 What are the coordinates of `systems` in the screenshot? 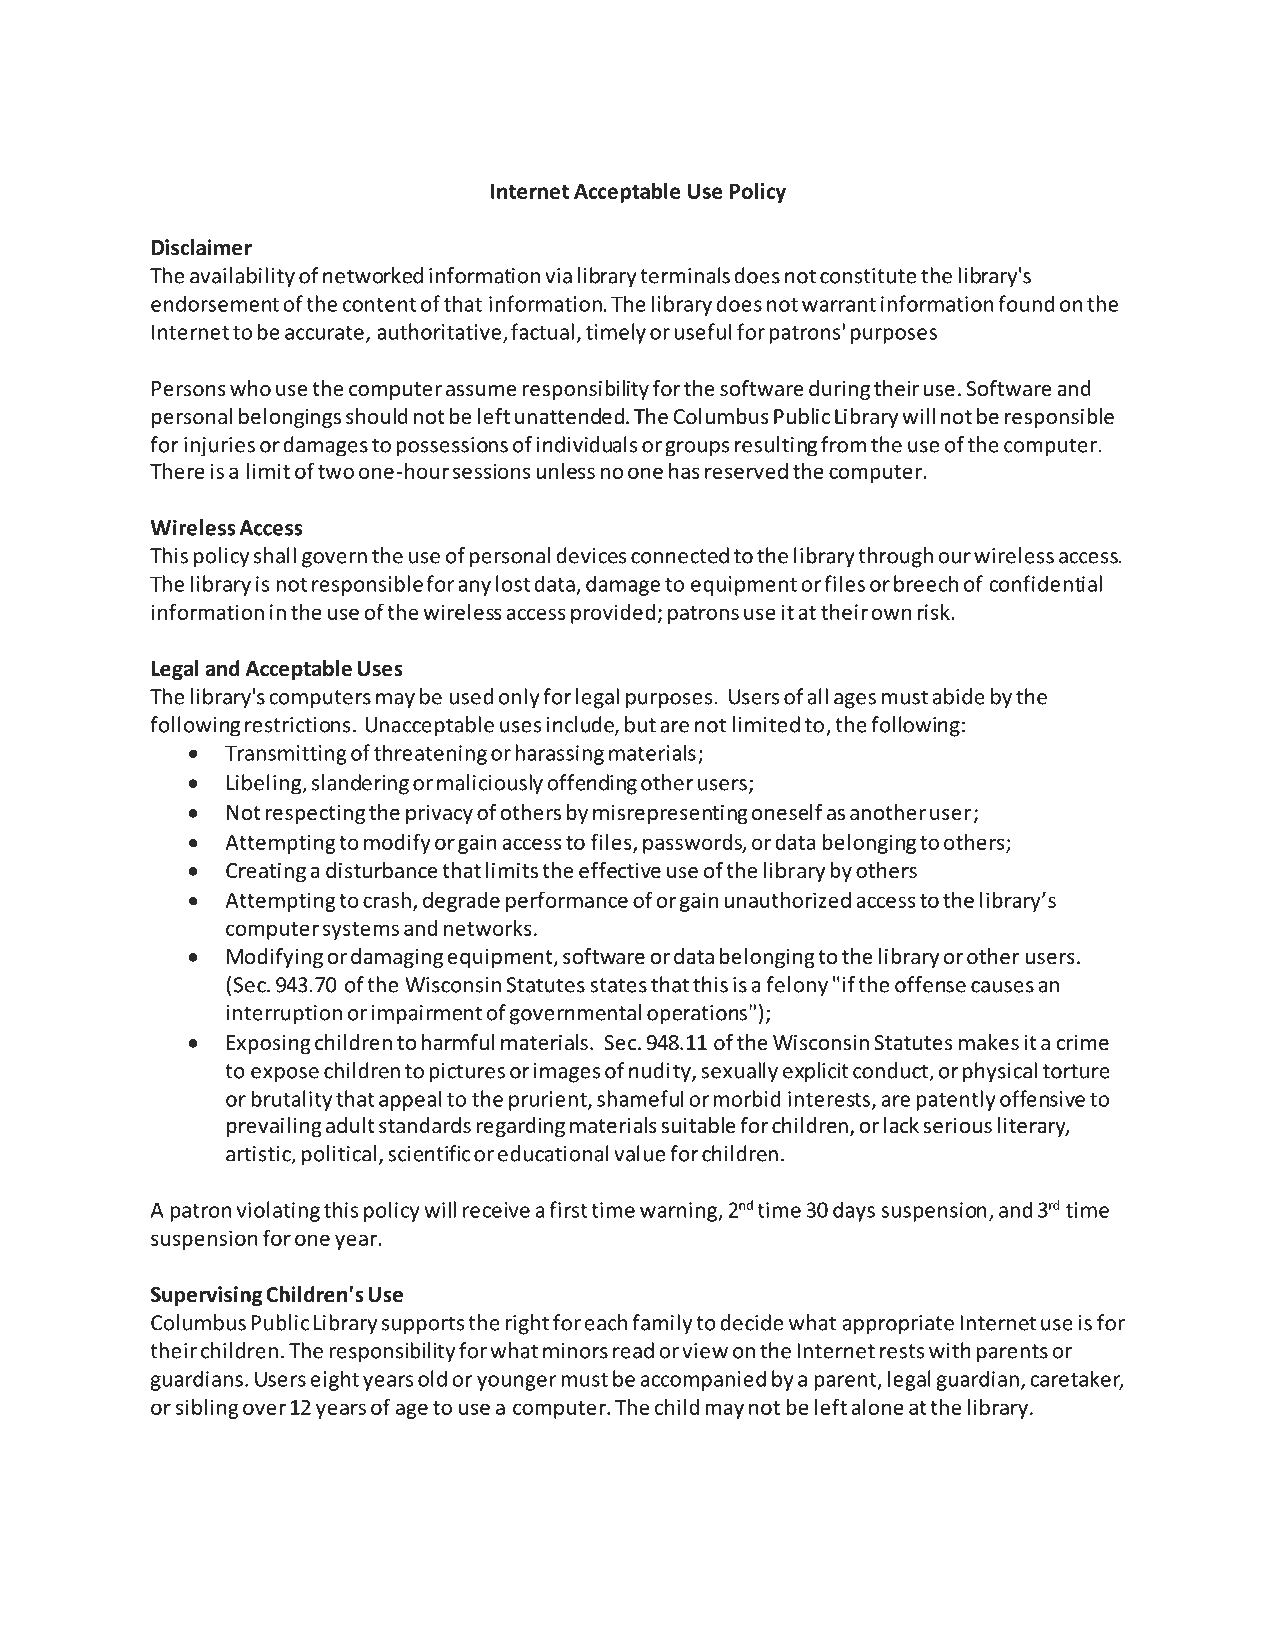 It's located at (361, 931).
